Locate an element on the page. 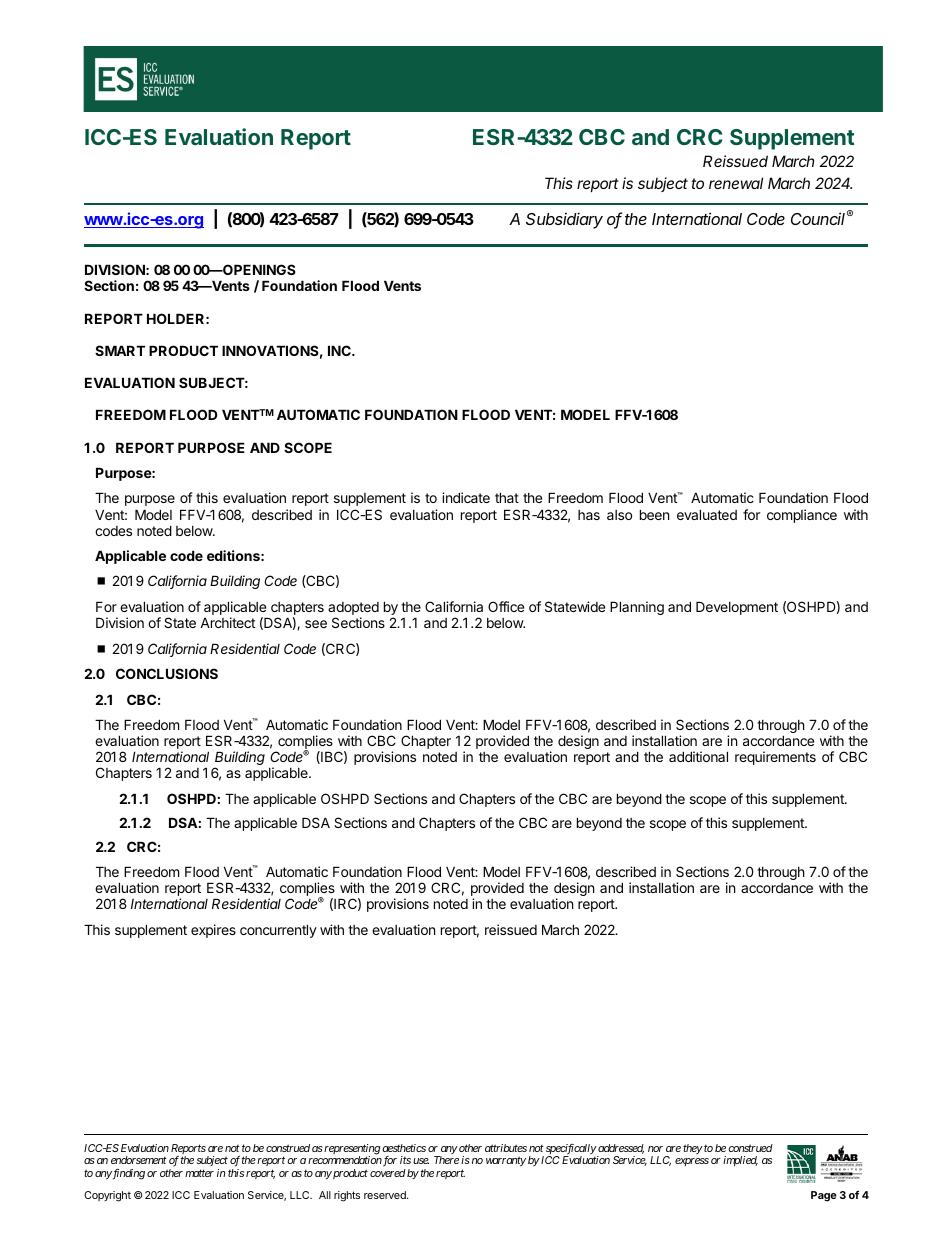  CONCLUSIONS is located at coordinates (167, 673).
